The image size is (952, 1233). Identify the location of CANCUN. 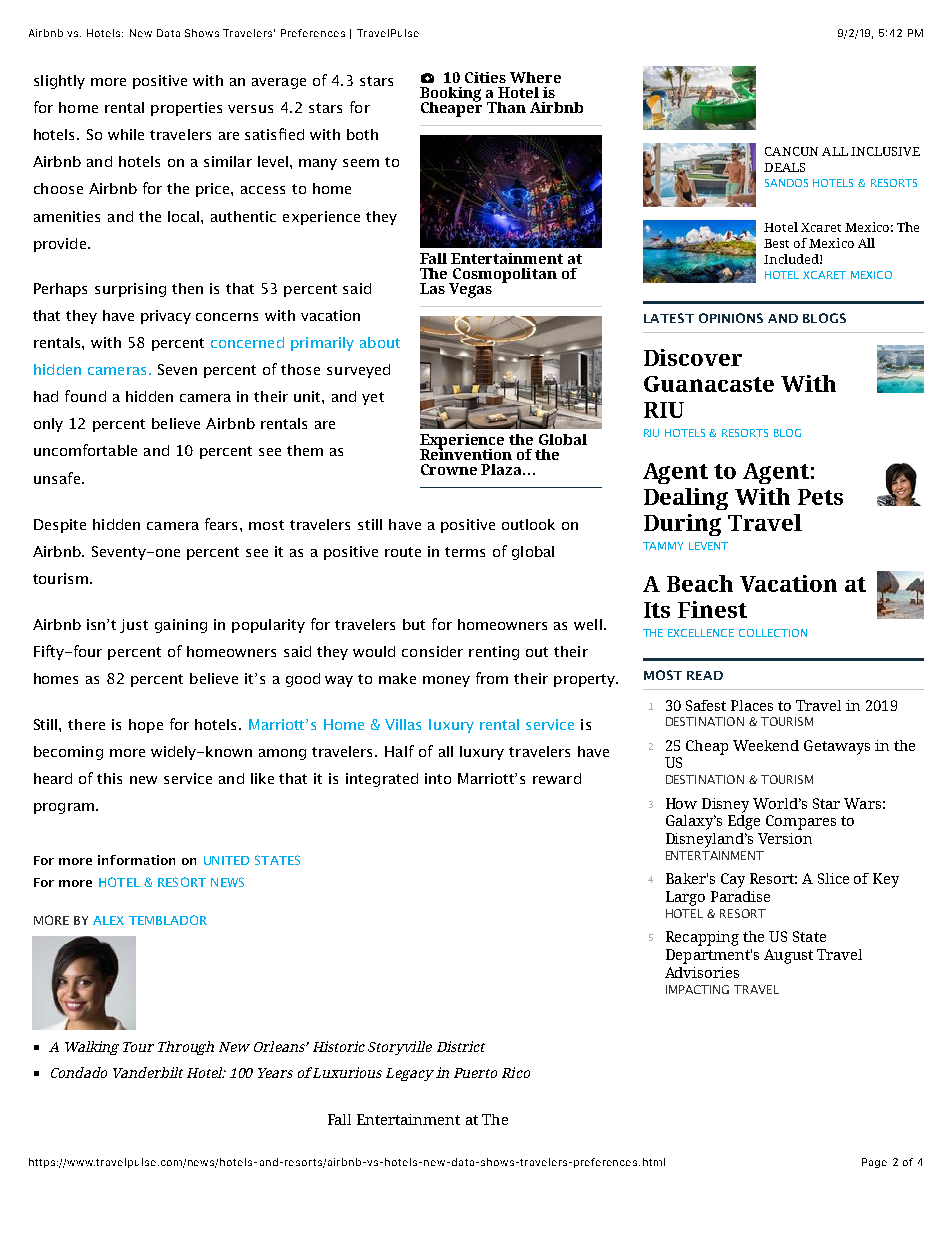
(791, 151).
